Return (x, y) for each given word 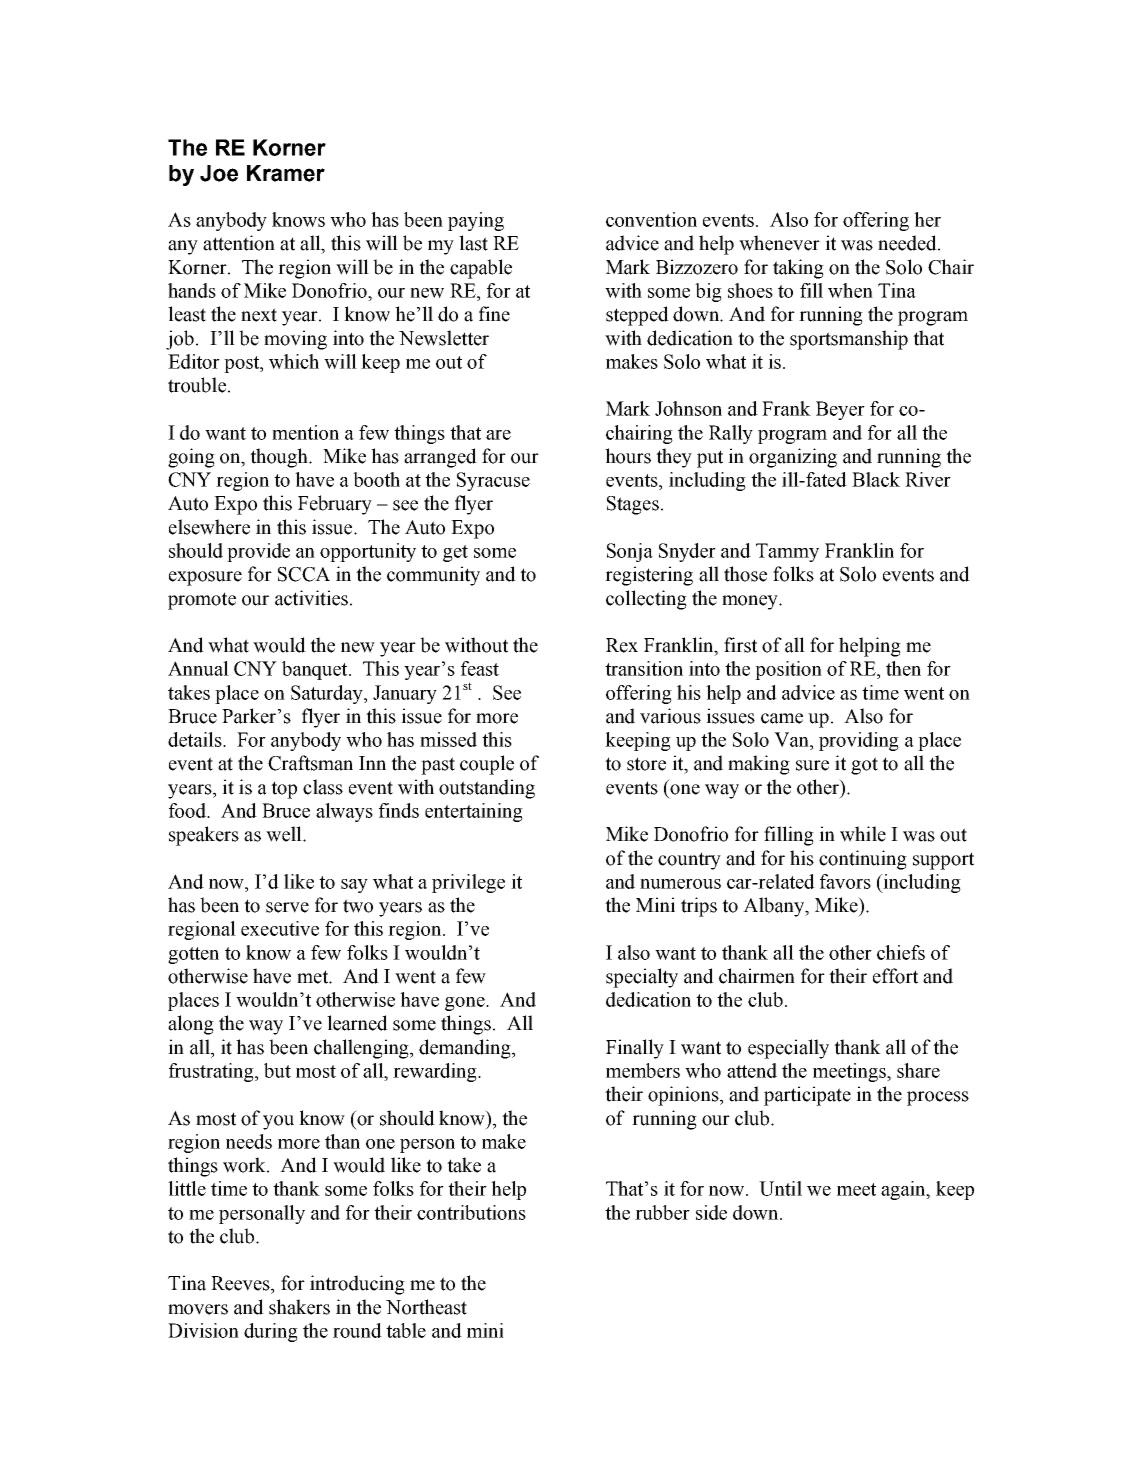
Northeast (426, 1307)
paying (476, 221)
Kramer (286, 173)
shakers (299, 1307)
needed (908, 243)
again (904, 1190)
